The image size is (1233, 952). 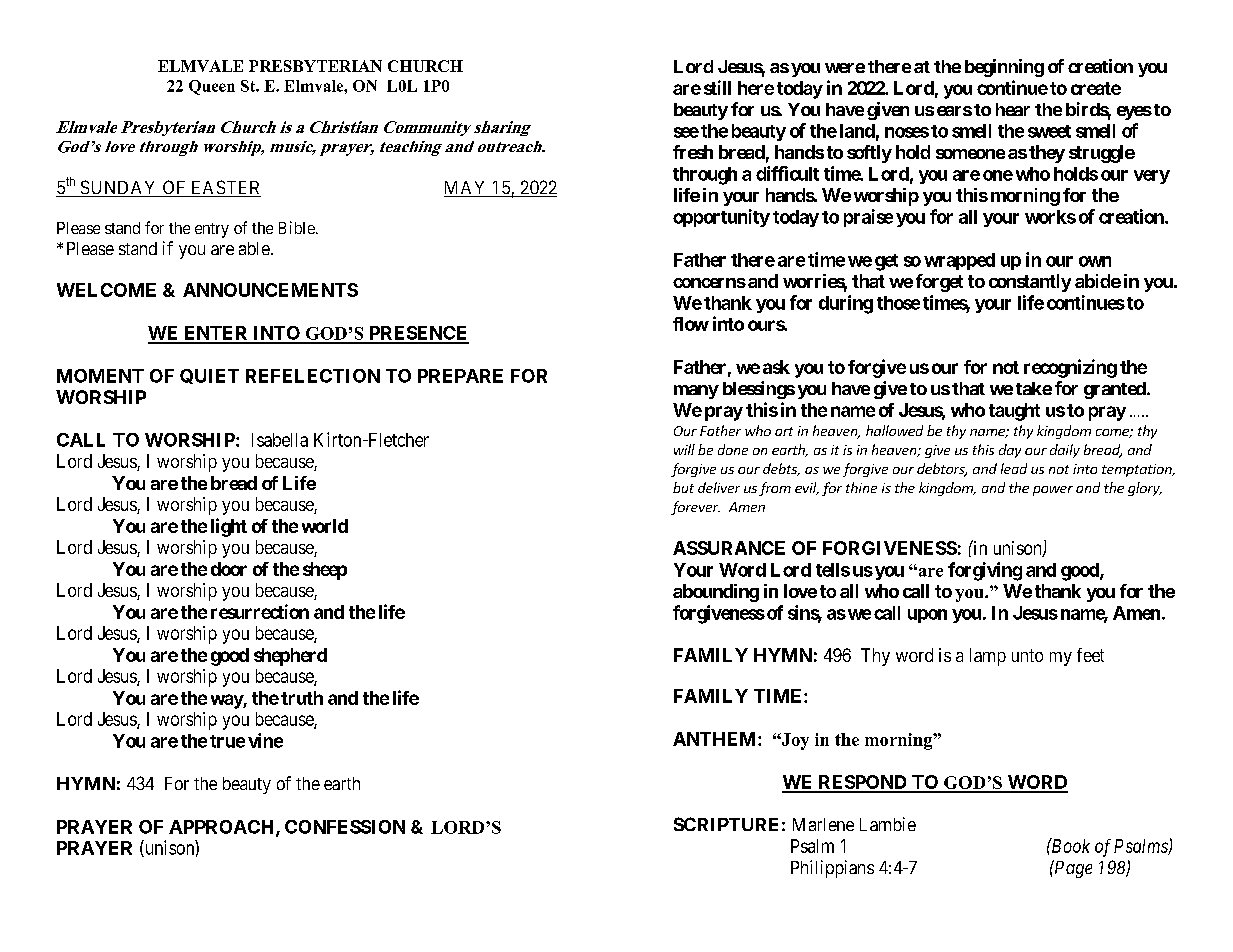 What do you see at coordinates (717, 87) in the screenshot?
I see `still` at bounding box center [717, 87].
